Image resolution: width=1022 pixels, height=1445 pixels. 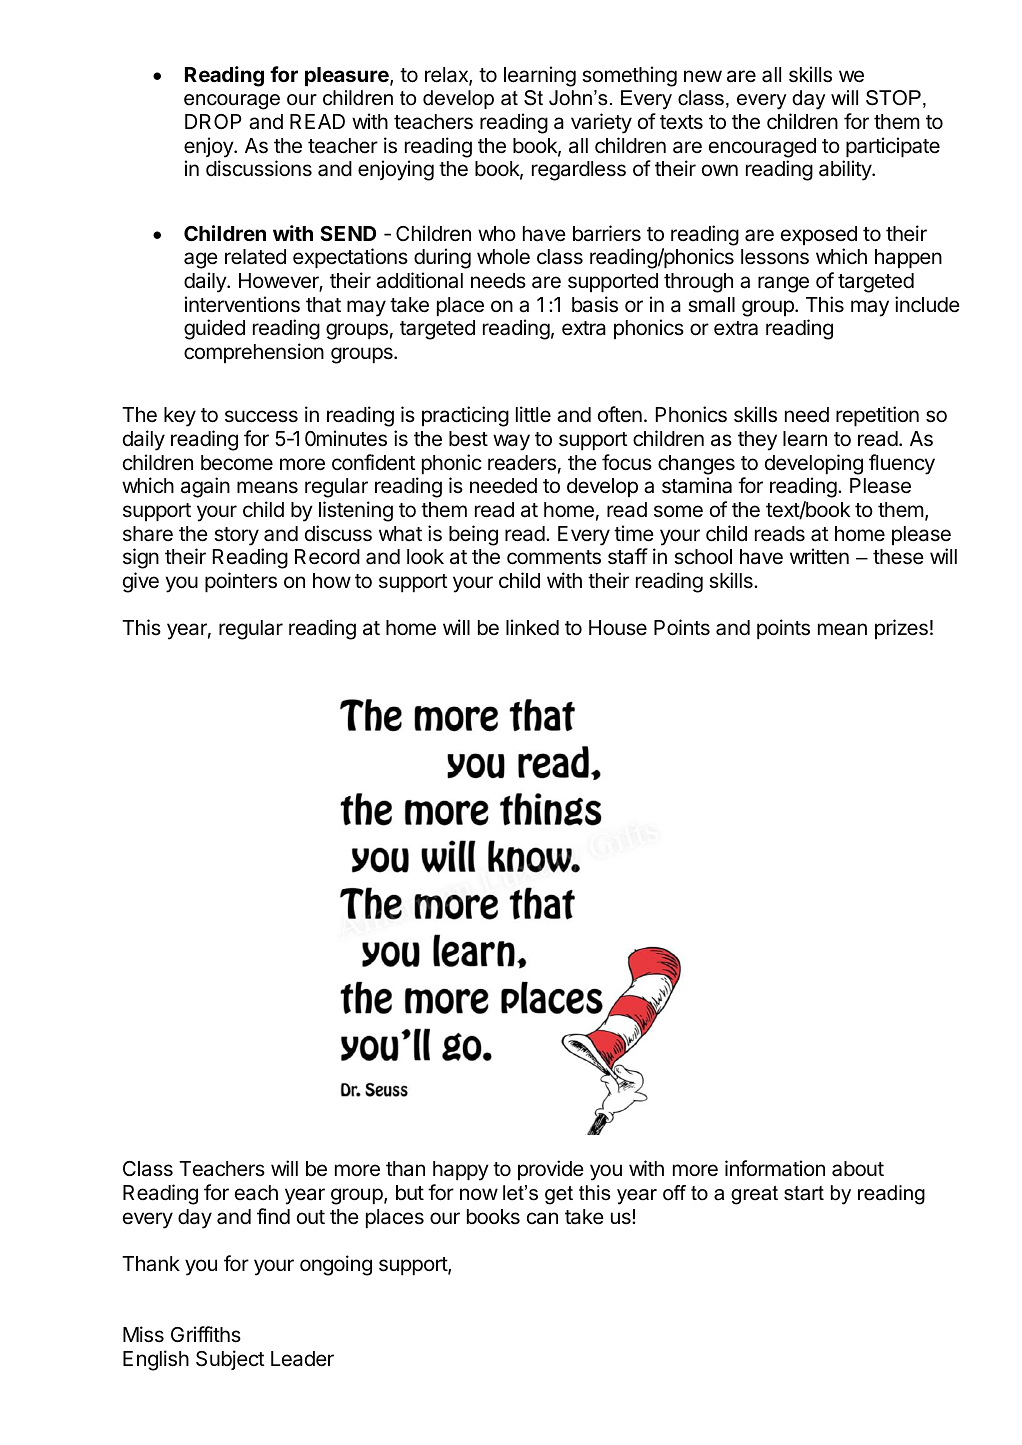 I want to click on provide, so click(x=551, y=1170).
